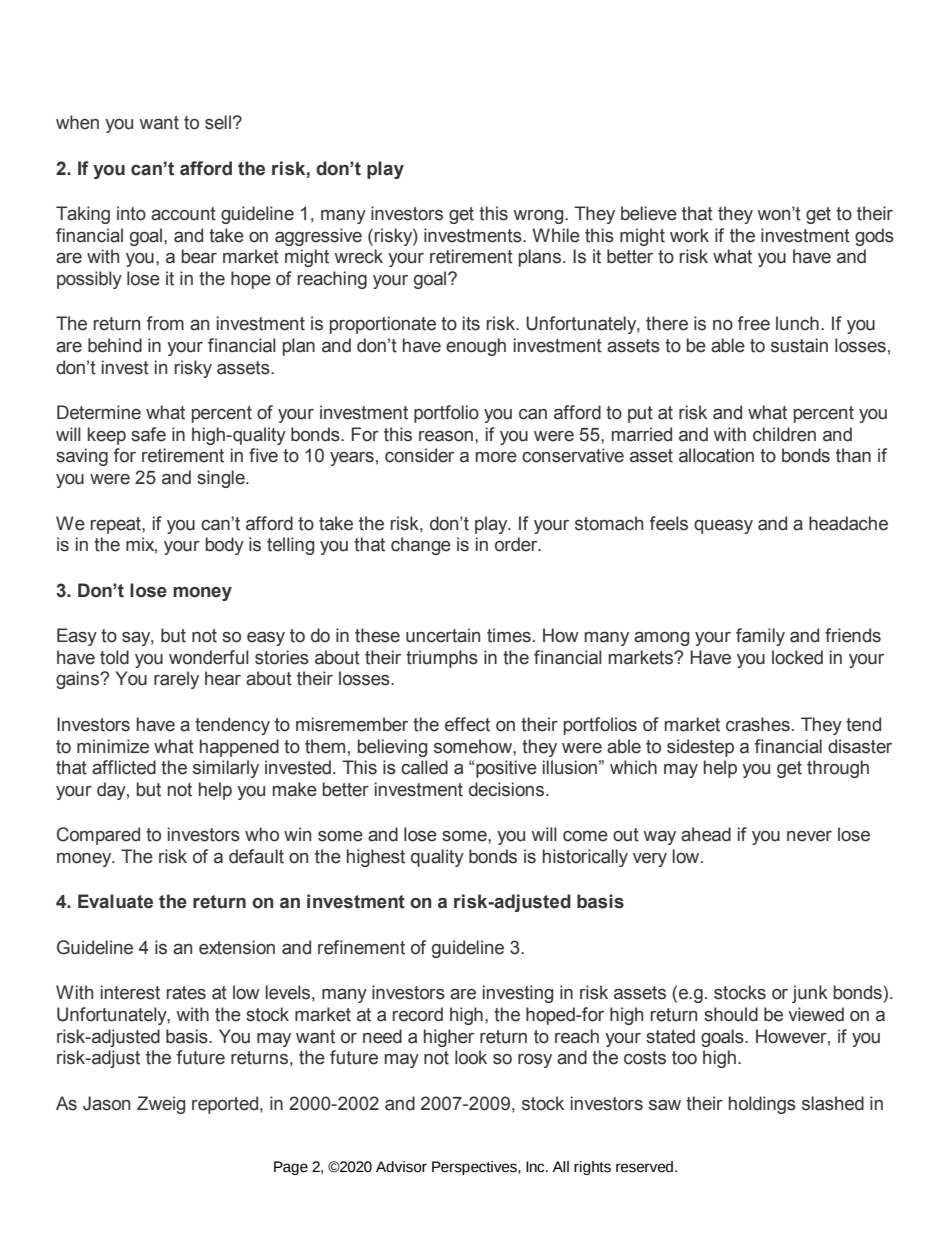 The height and width of the screenshot is (1233, 952). I want to click on family, so click(760, 637).
